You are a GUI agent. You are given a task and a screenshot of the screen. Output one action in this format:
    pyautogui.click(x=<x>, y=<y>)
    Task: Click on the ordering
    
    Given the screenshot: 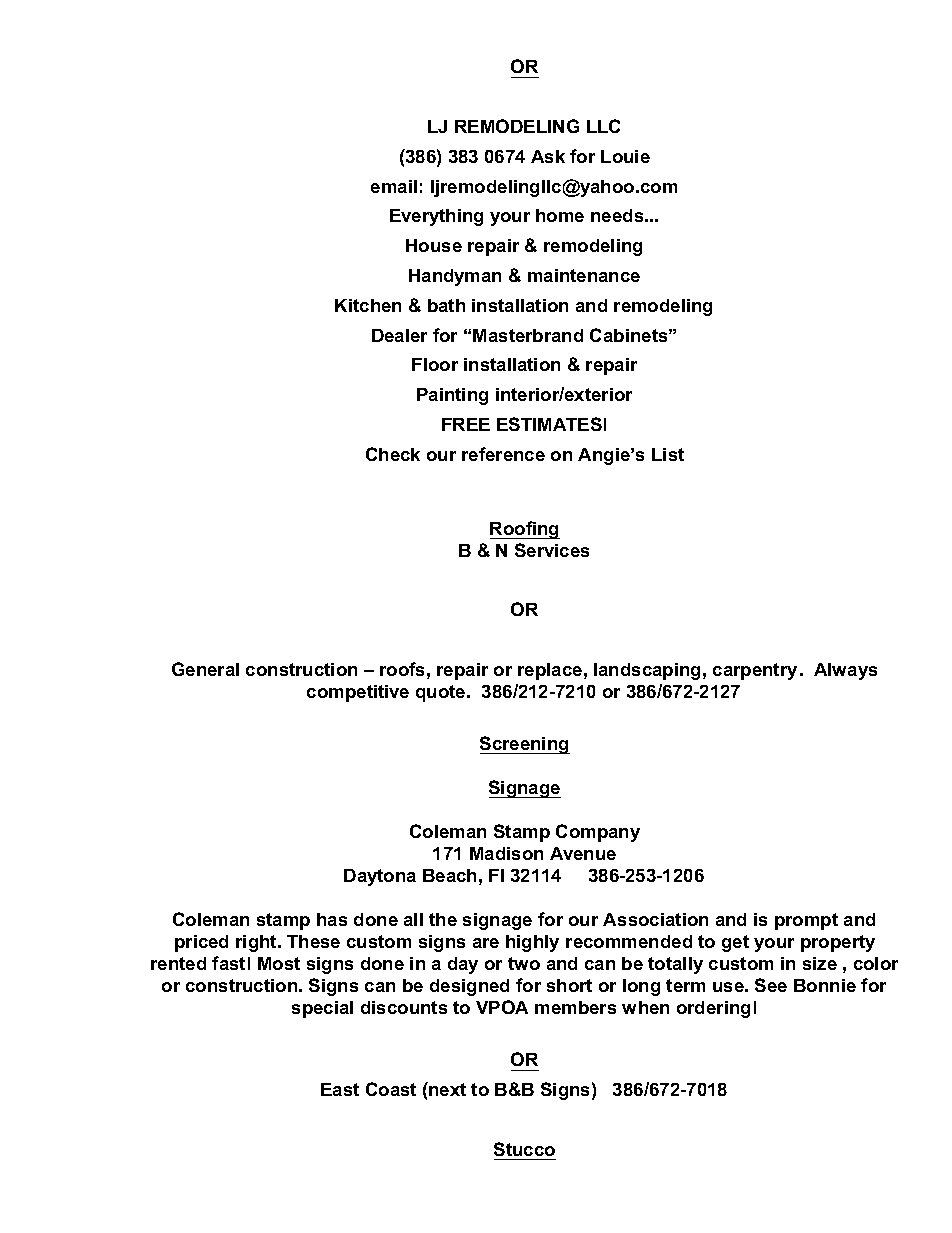 What is the action you would take?
    pyautogui.click(x=713, y=1009)
